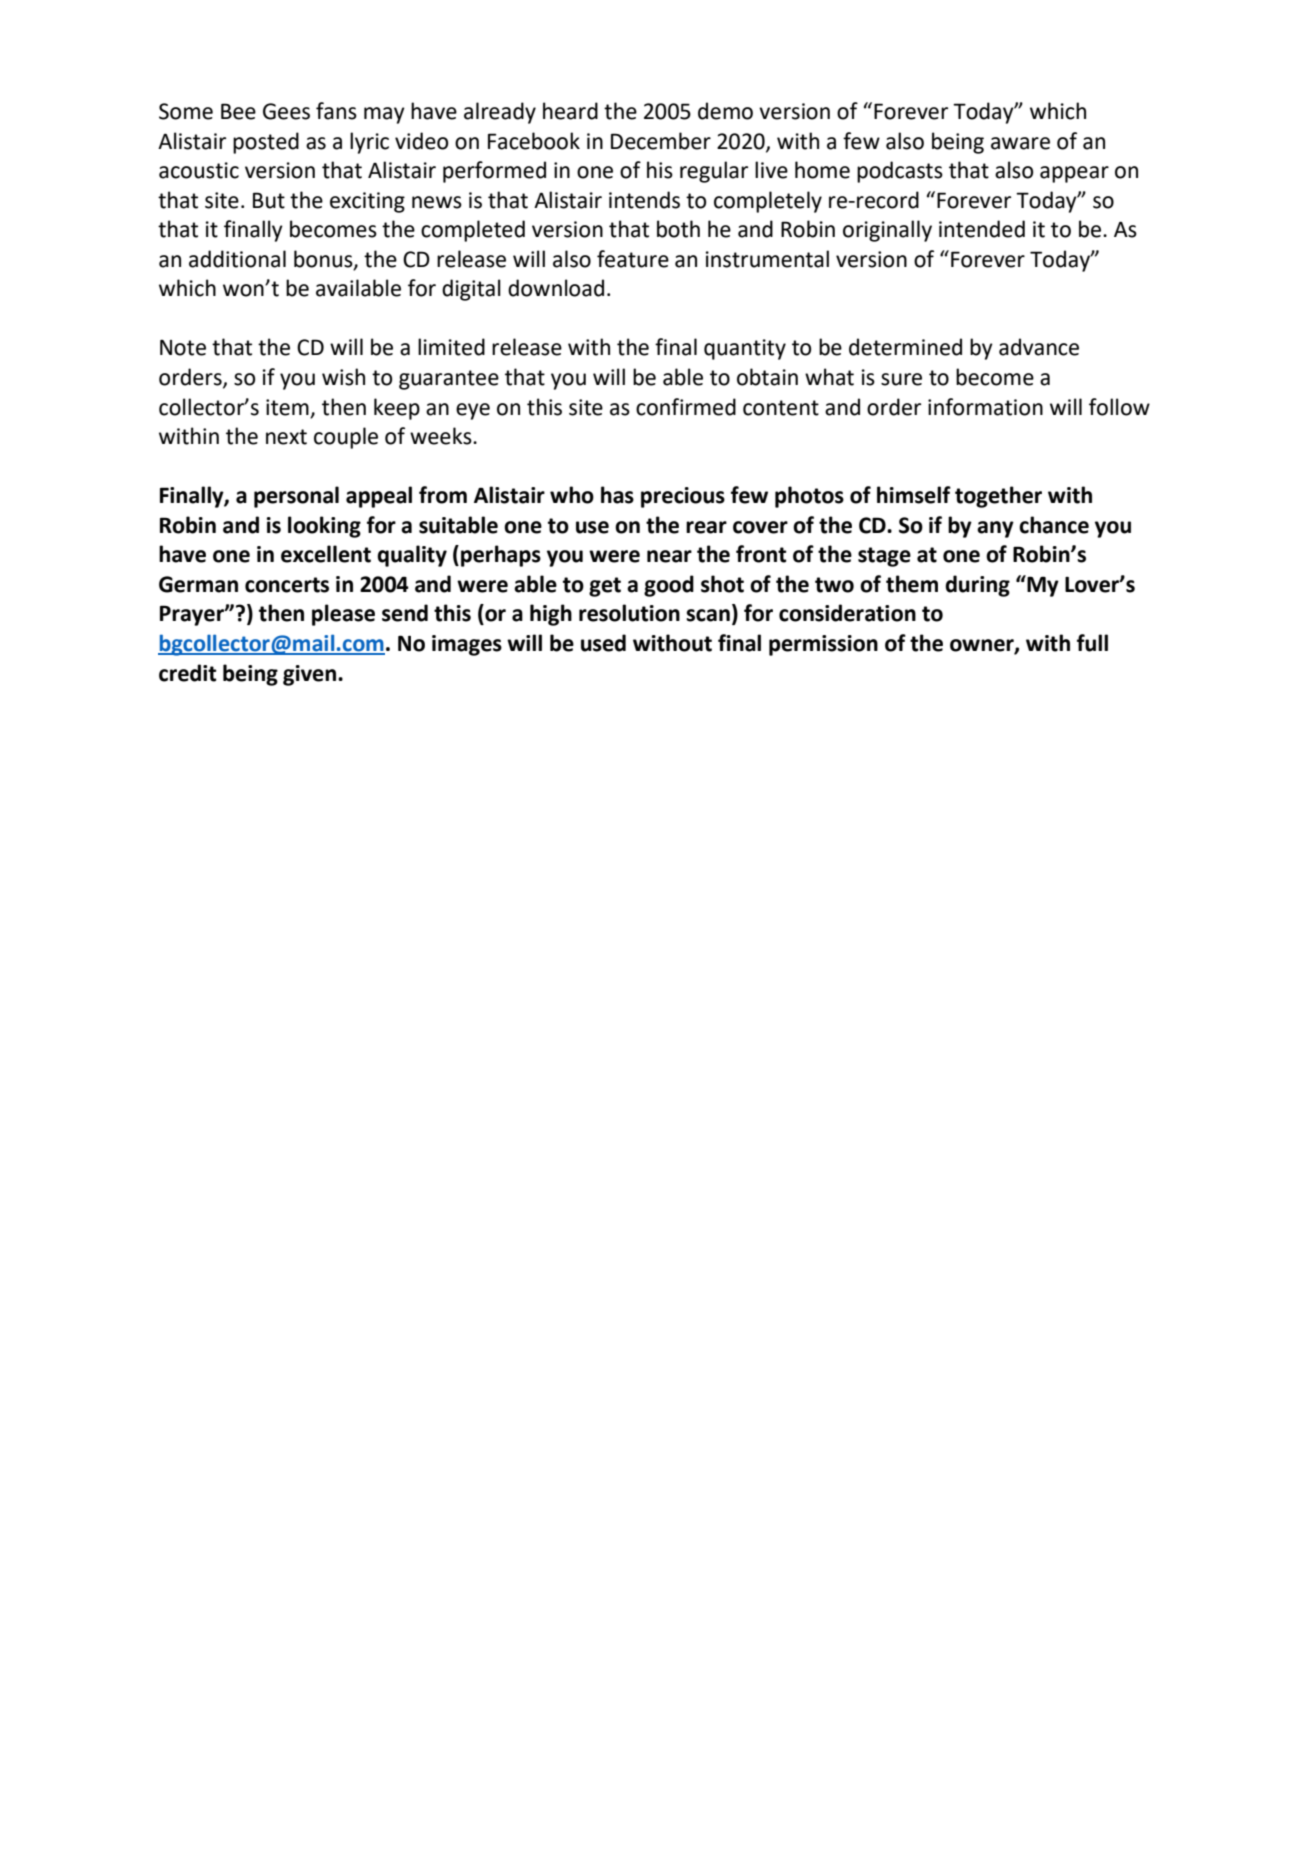 The width and height of the image is (1309, 1853). I want to click on Gees, so click(286, 111).
